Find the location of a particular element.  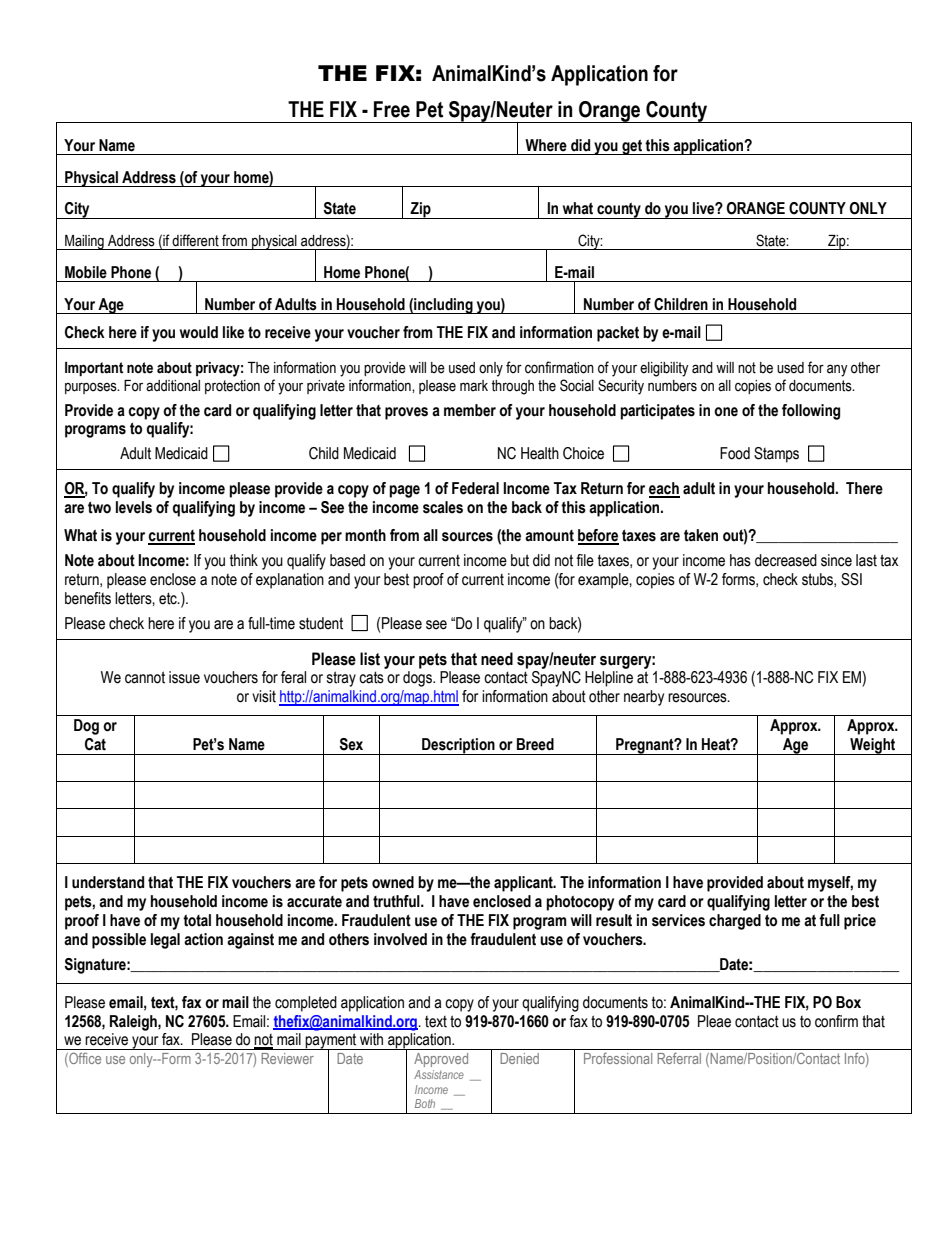

Free is located at coordinates (392, 109).
